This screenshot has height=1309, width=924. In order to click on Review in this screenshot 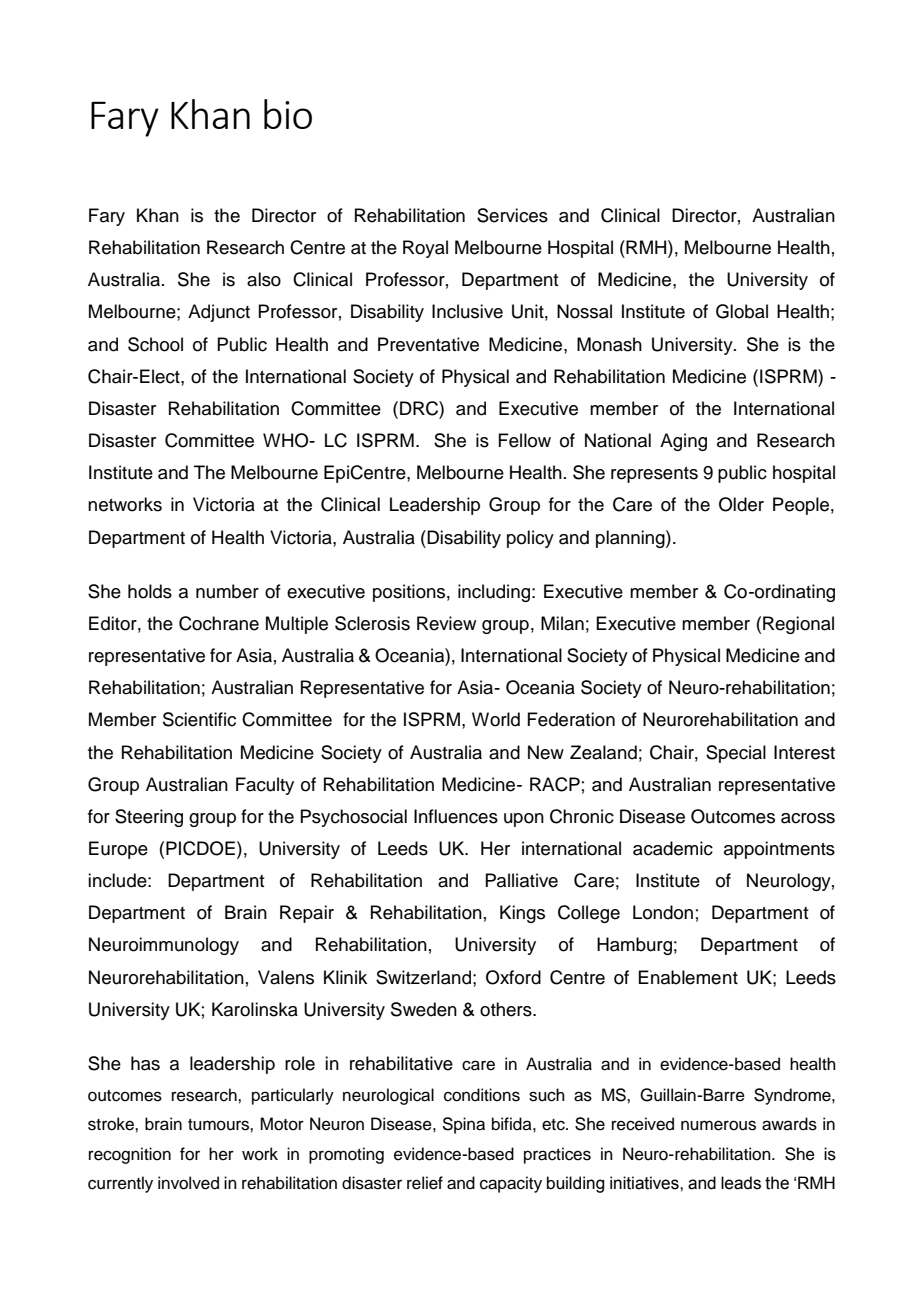, I will do `click(446, 623)`.
